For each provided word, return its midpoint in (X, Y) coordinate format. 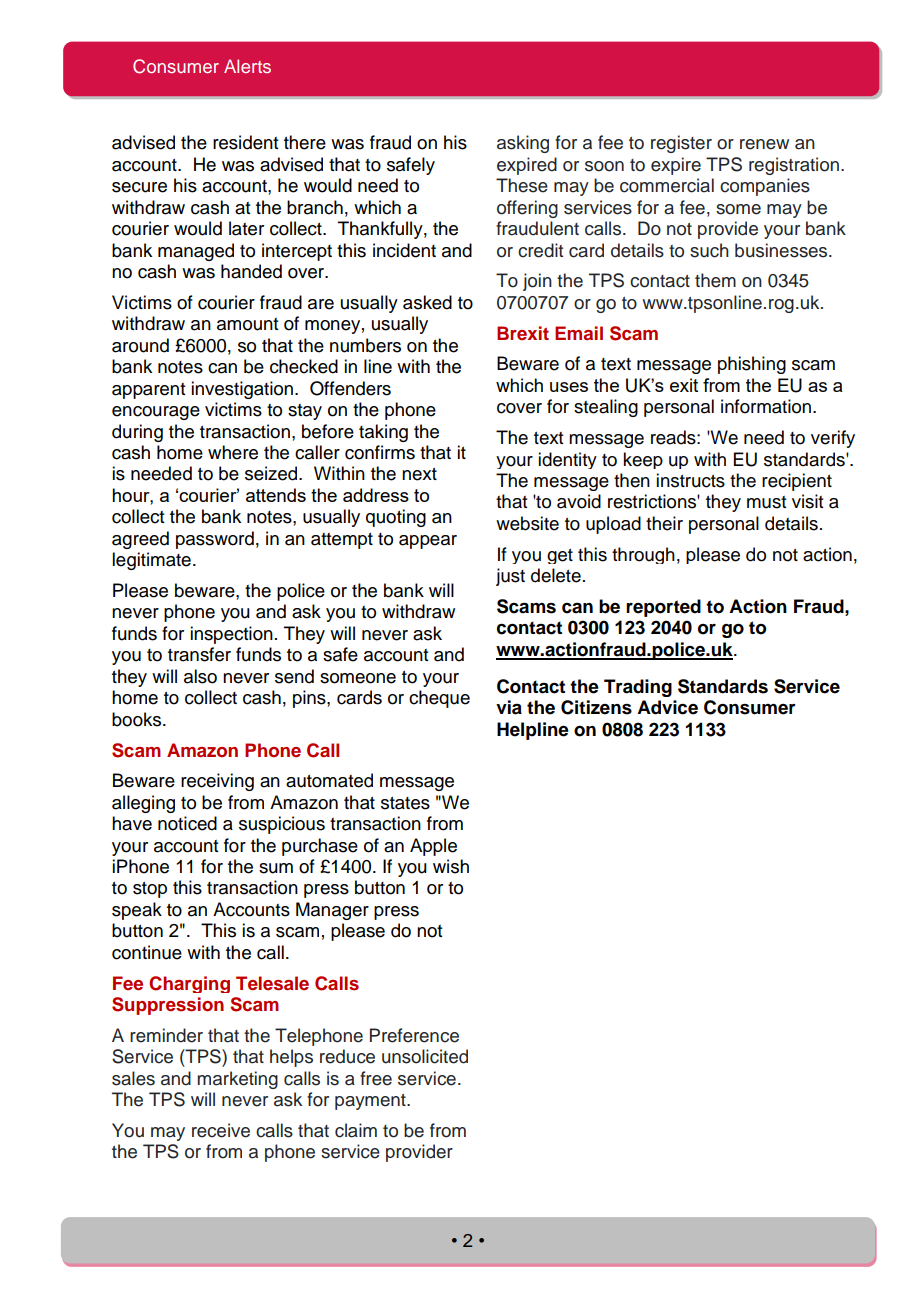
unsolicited (425, 1056)
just (510, 577)
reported (663, 608)
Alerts (247, 66)
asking (523, 144)
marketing (237, 1080)
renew (764, 144)
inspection (231, 635)
